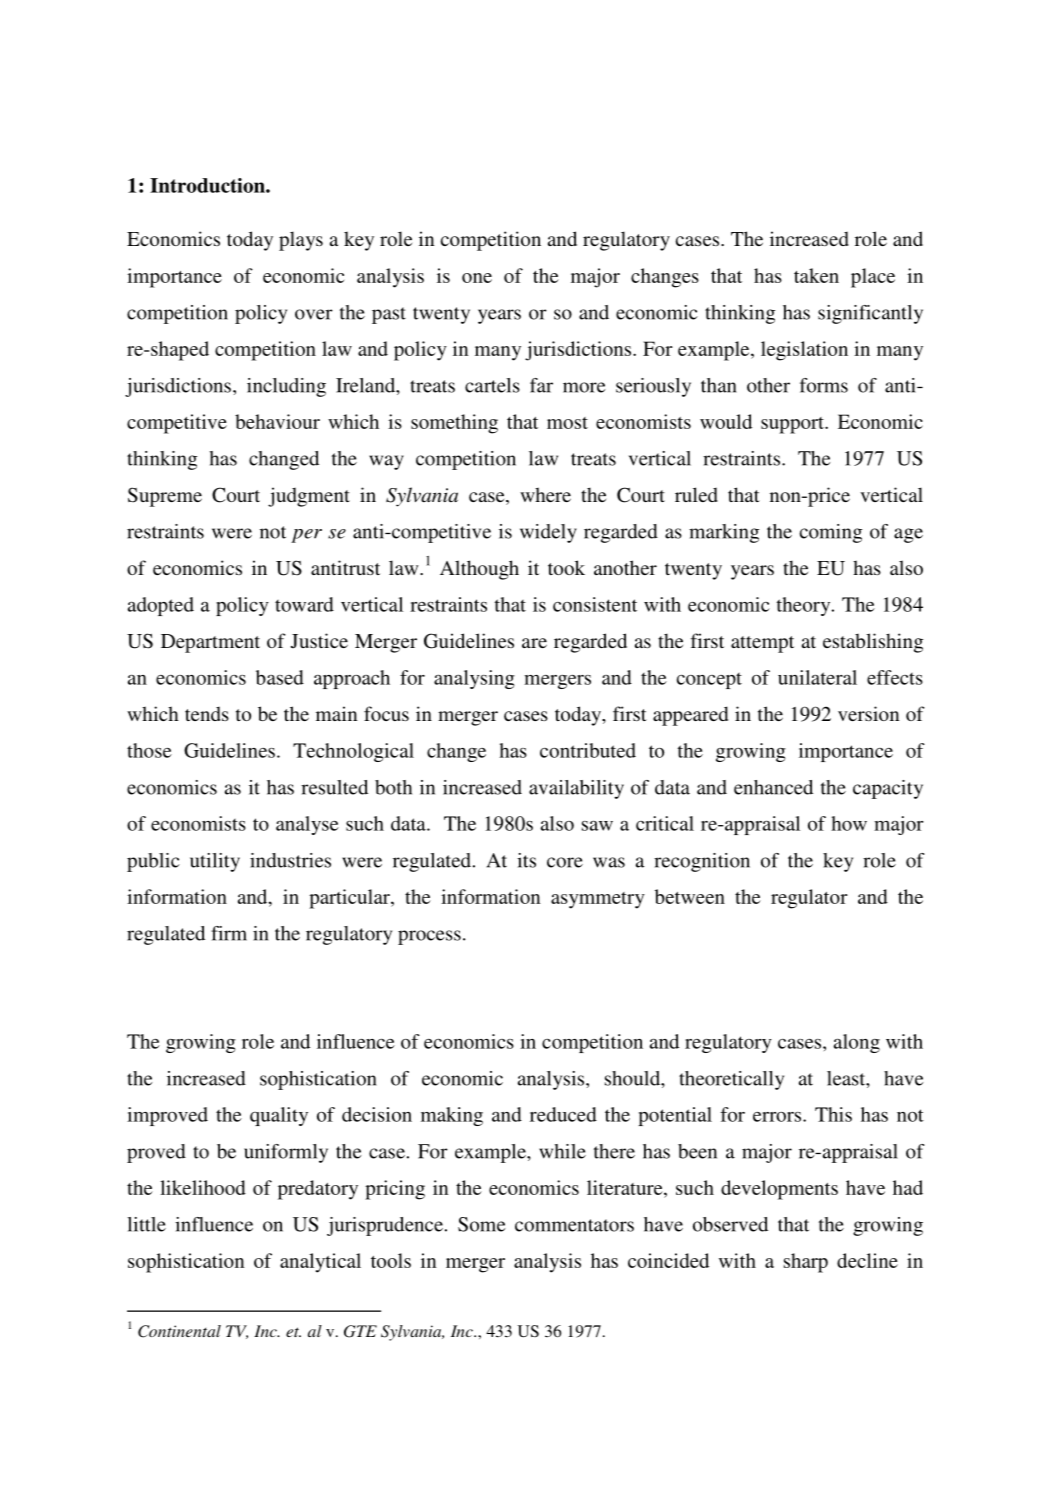 This document has width=1050, height=1486. I want to click on Introduction, so click(208, 185).
